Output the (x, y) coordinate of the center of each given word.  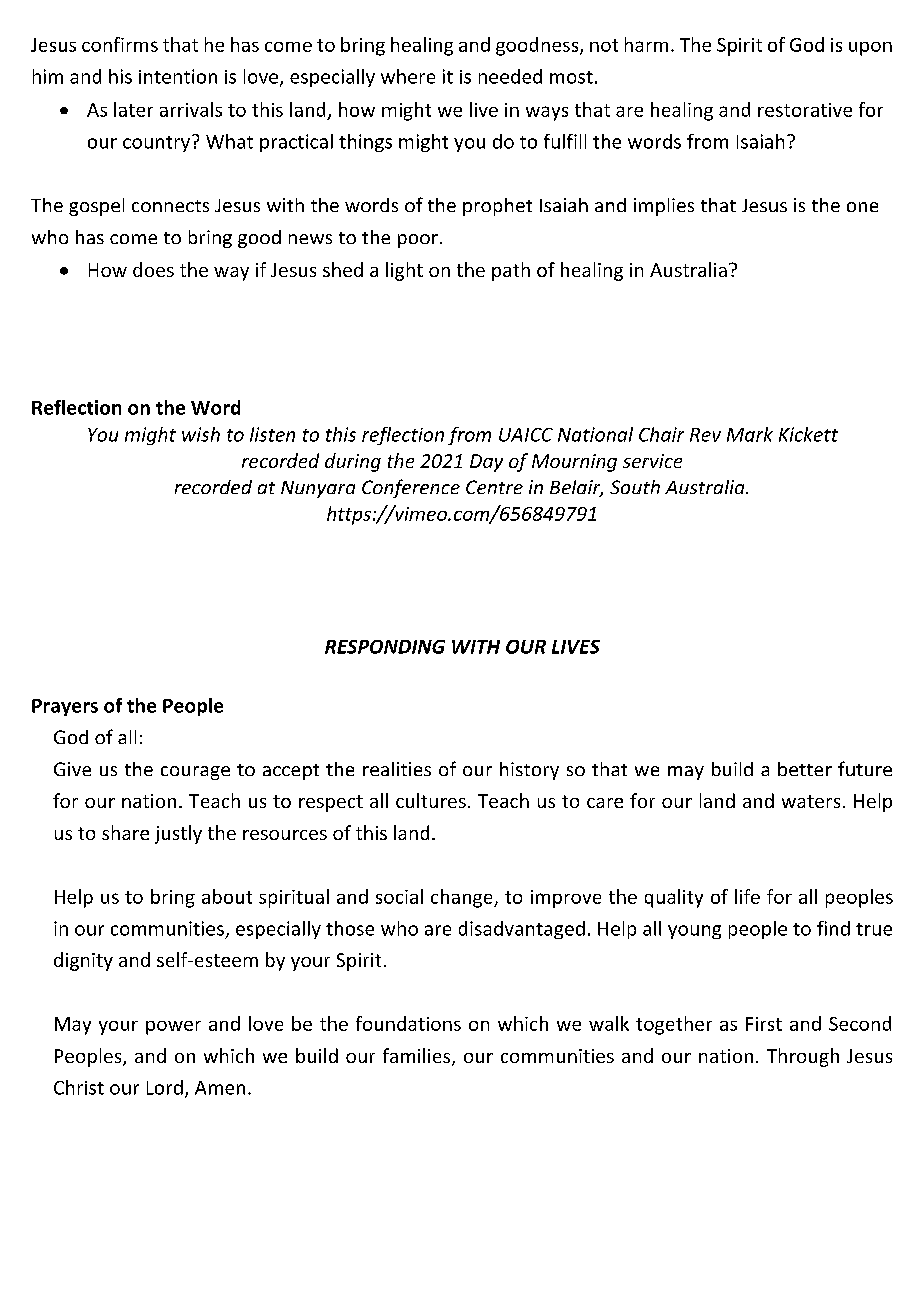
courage (195, 773)
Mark (750, 434)
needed (510, 76)
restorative (805, 110)
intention (178, 76)
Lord (165, 1087)
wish (201, 434)
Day (486, 463)
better (805, 769)
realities (397, 769)
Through (803, 1057)
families (418, 1057)
